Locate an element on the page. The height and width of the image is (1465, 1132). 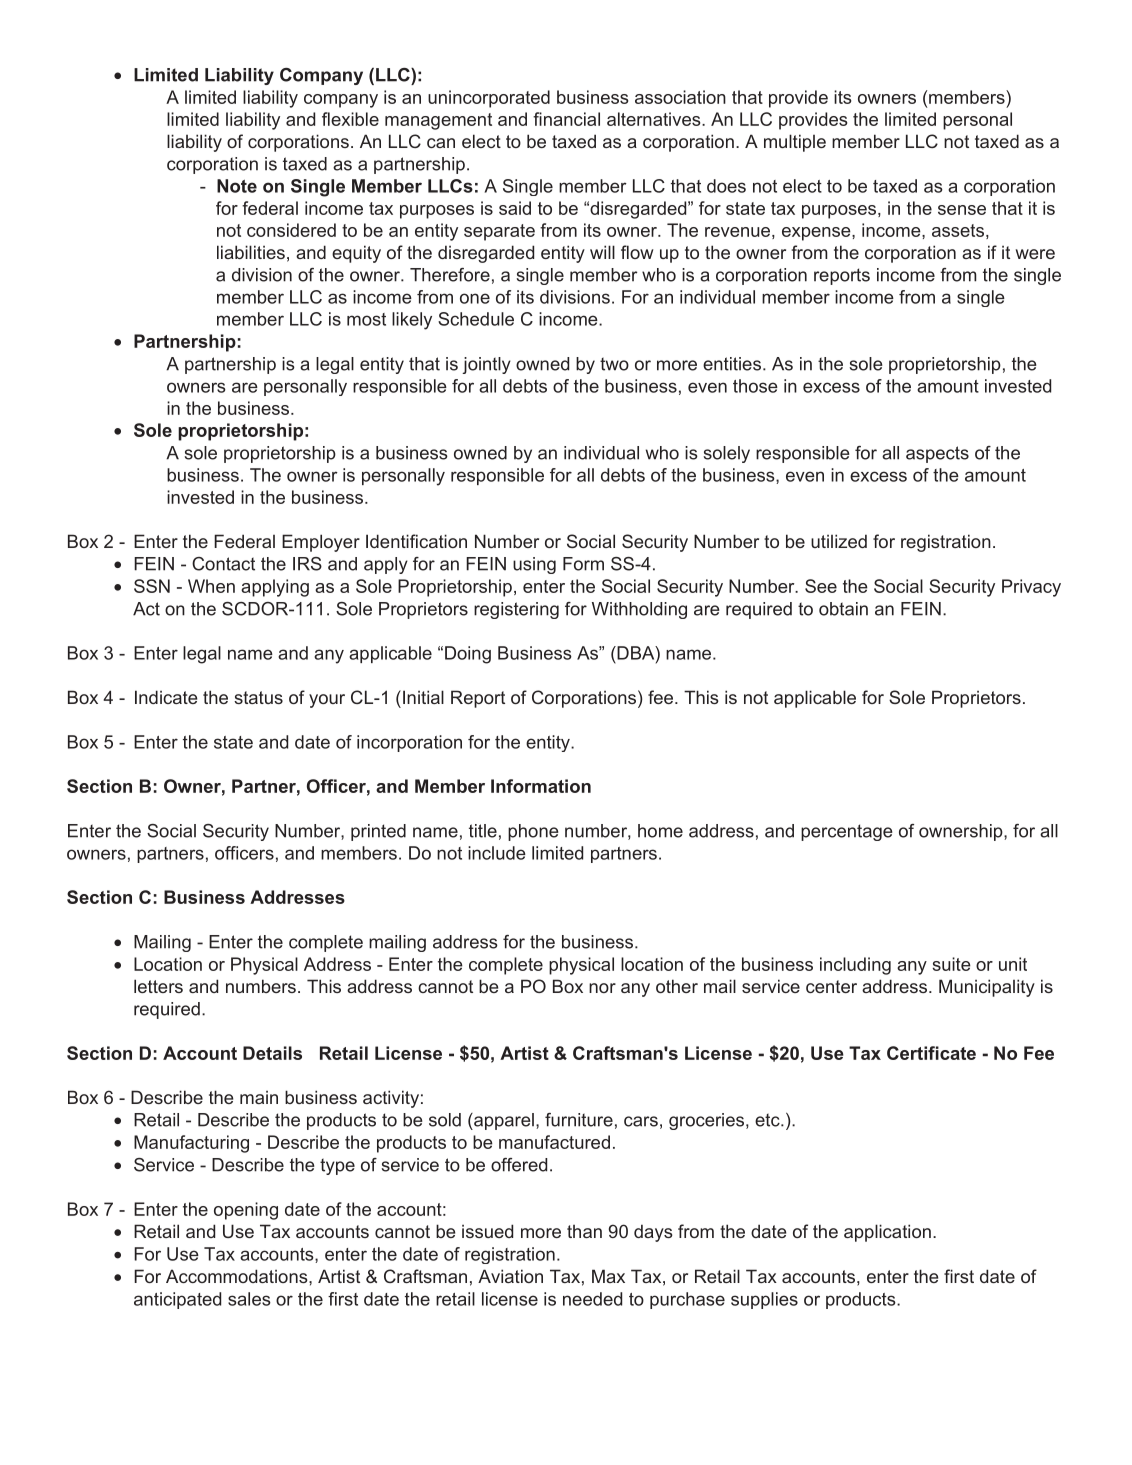
Note is located at coordinates (237, 186).
